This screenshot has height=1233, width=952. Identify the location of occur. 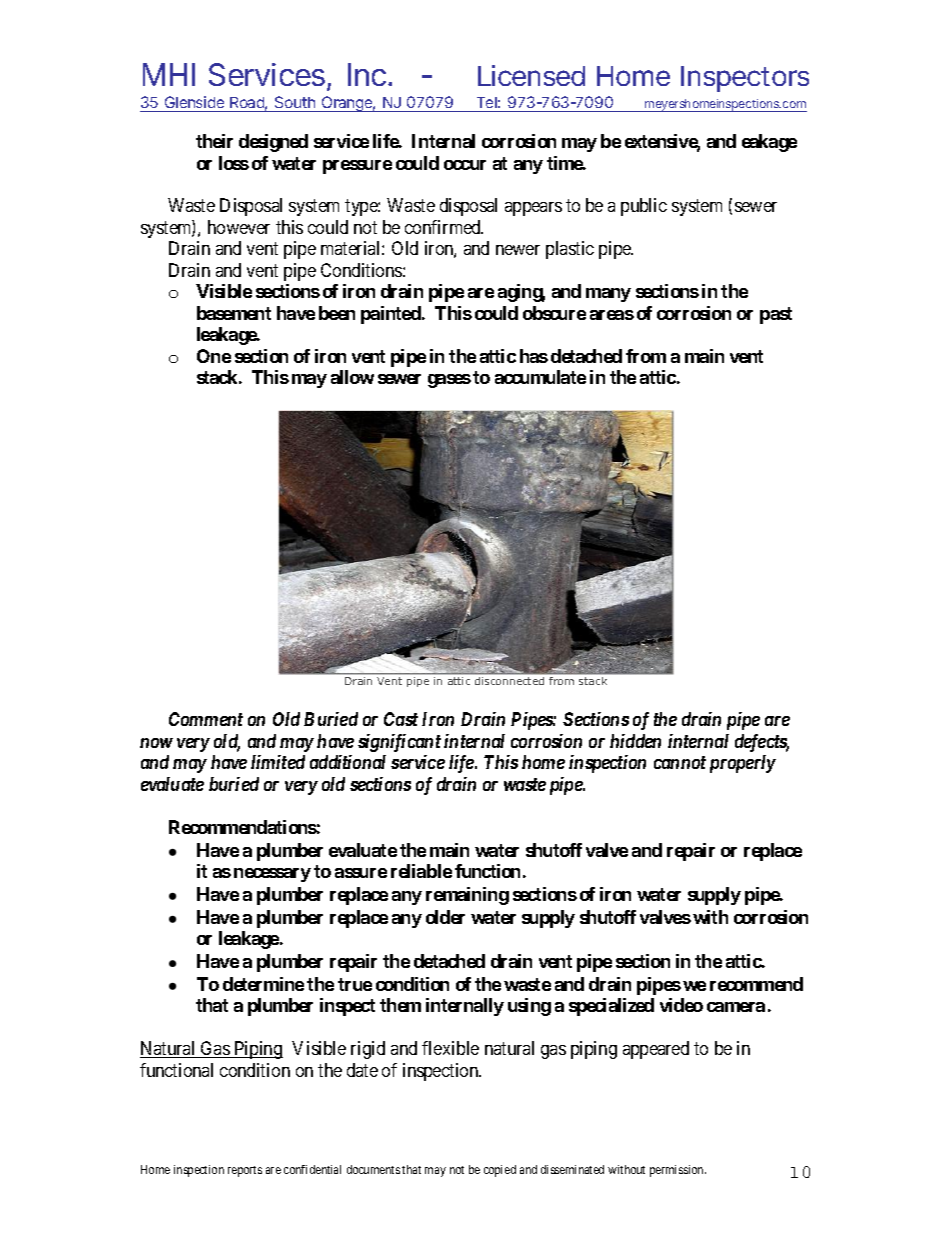
(465, 165).
